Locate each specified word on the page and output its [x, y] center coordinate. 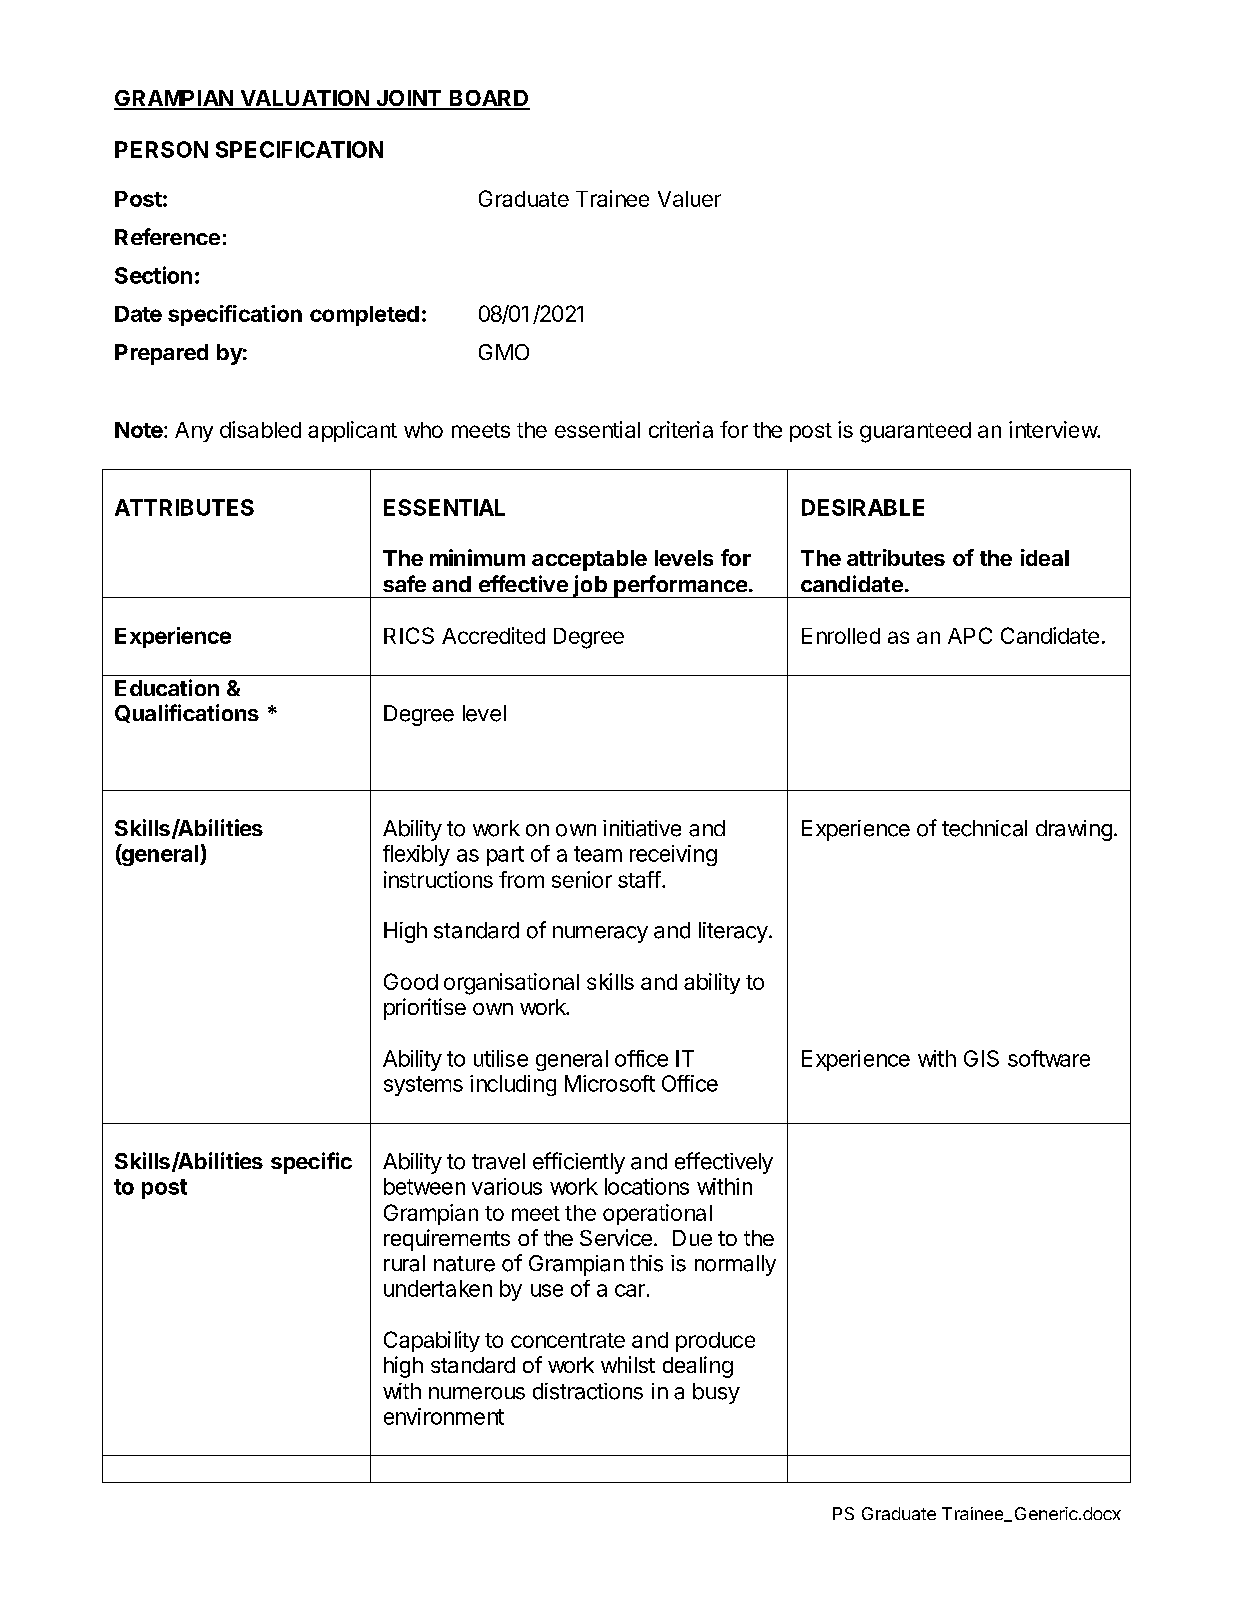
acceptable [589, 560]
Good [411, 981]
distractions [588, 1391]
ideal [1045, 557]
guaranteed [915, 432]
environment [444, 1416]
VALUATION [304, 99]
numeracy [600, 934]
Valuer [689, 199]
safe [404, 583]
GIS [981, 1058]
